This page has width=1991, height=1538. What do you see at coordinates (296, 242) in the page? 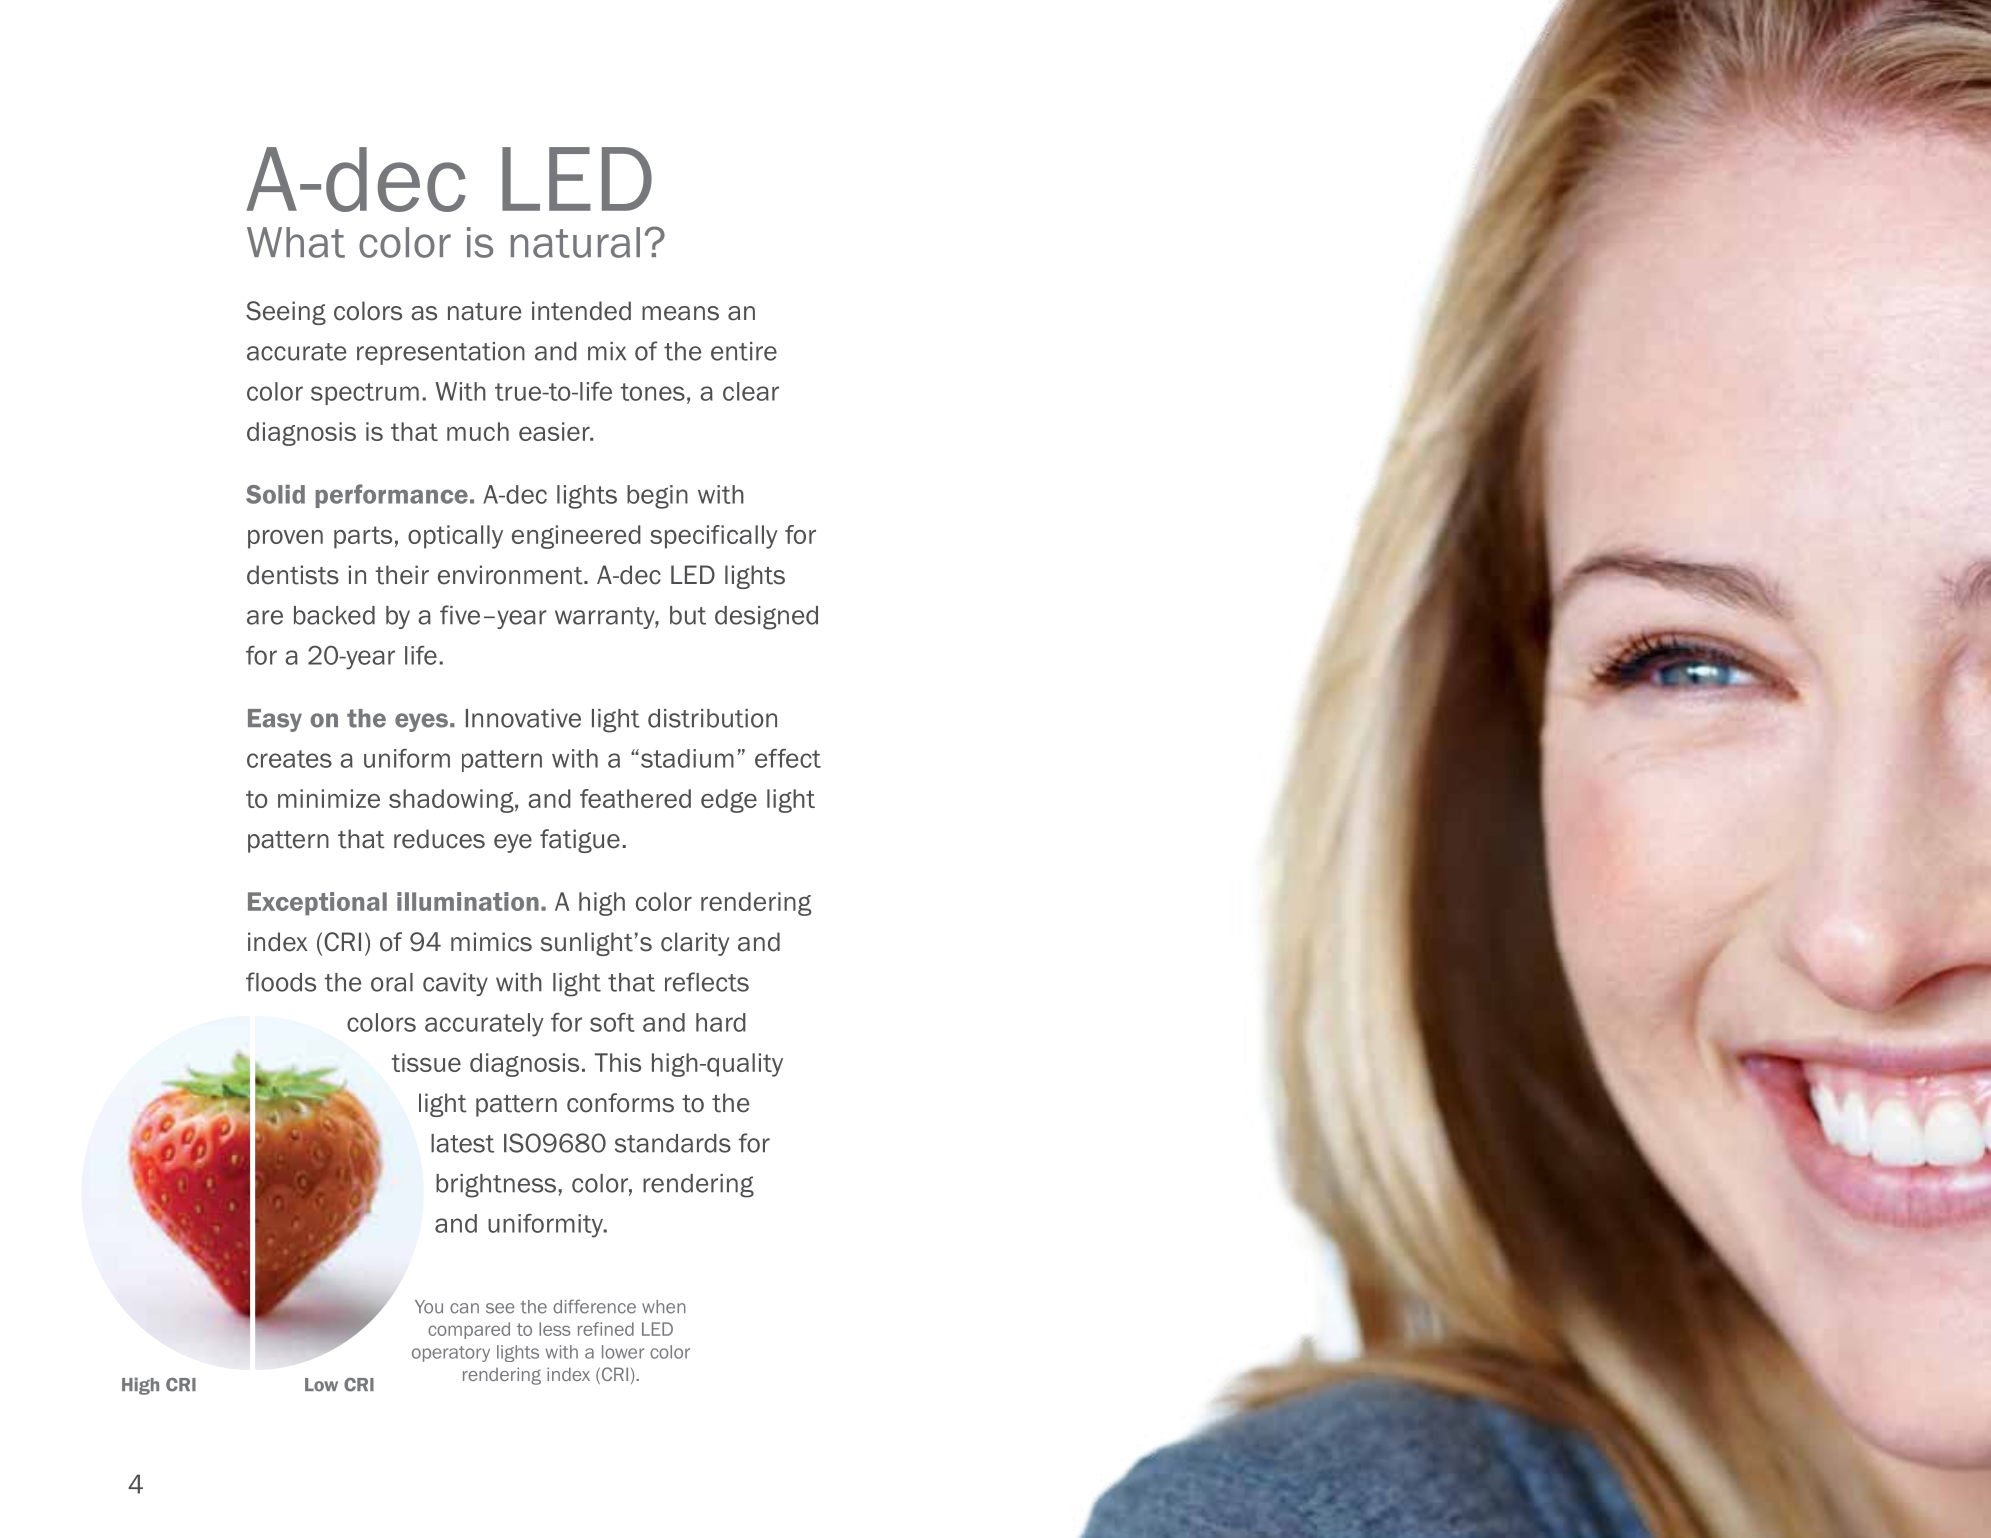
I see `What` at bounding box center [296, 242].
